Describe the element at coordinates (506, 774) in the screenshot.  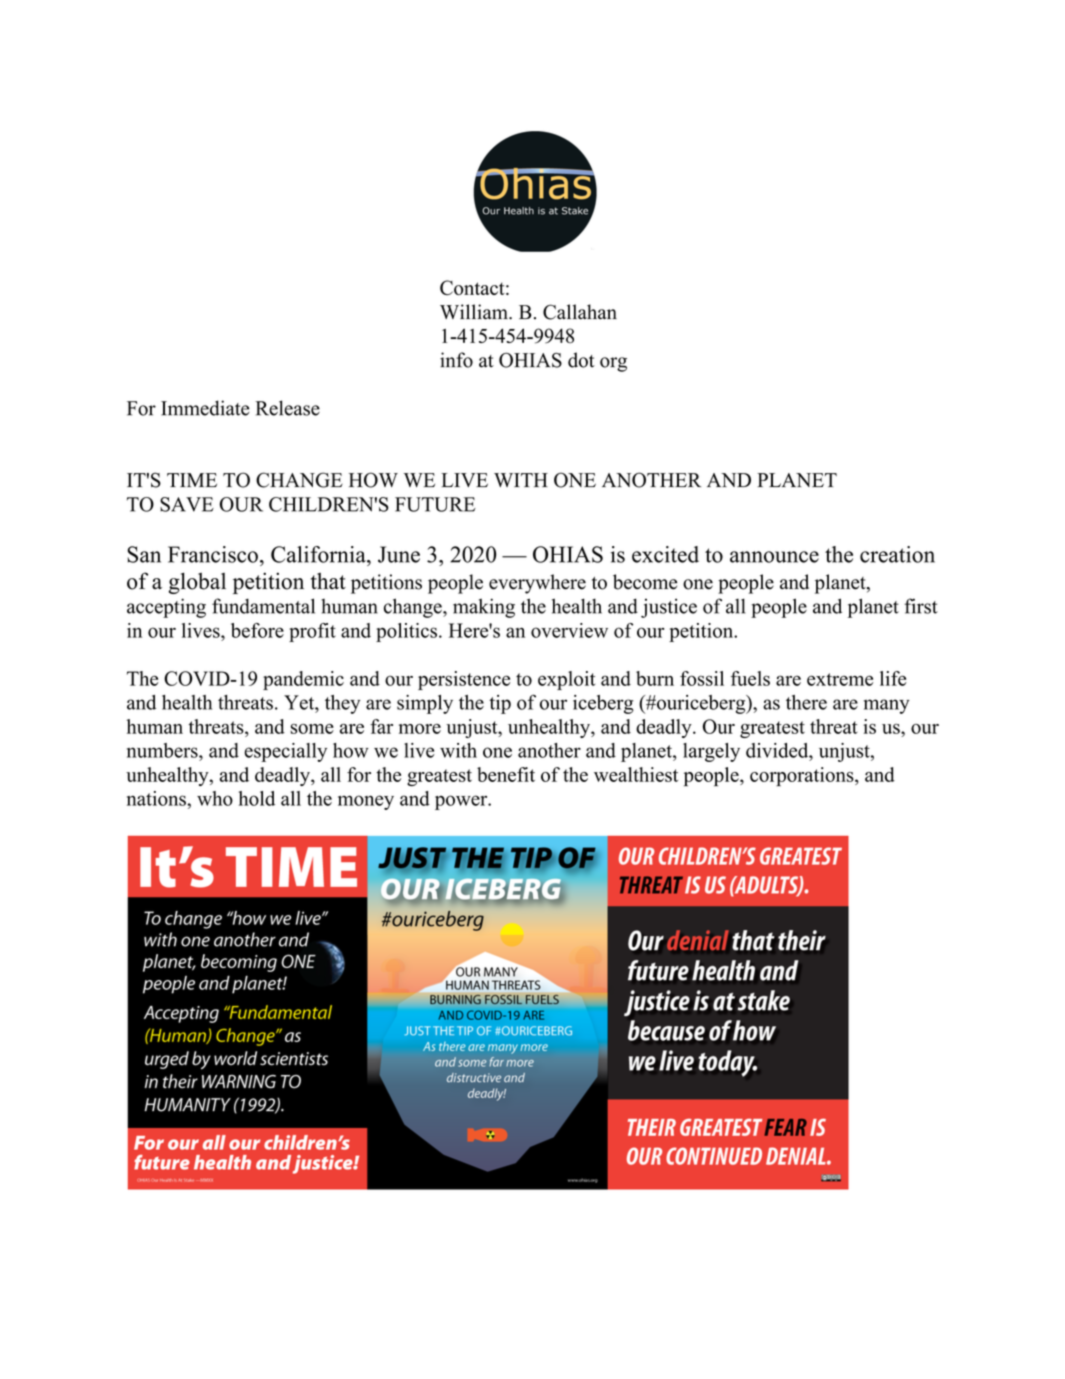
I see `benefit` at that location.
